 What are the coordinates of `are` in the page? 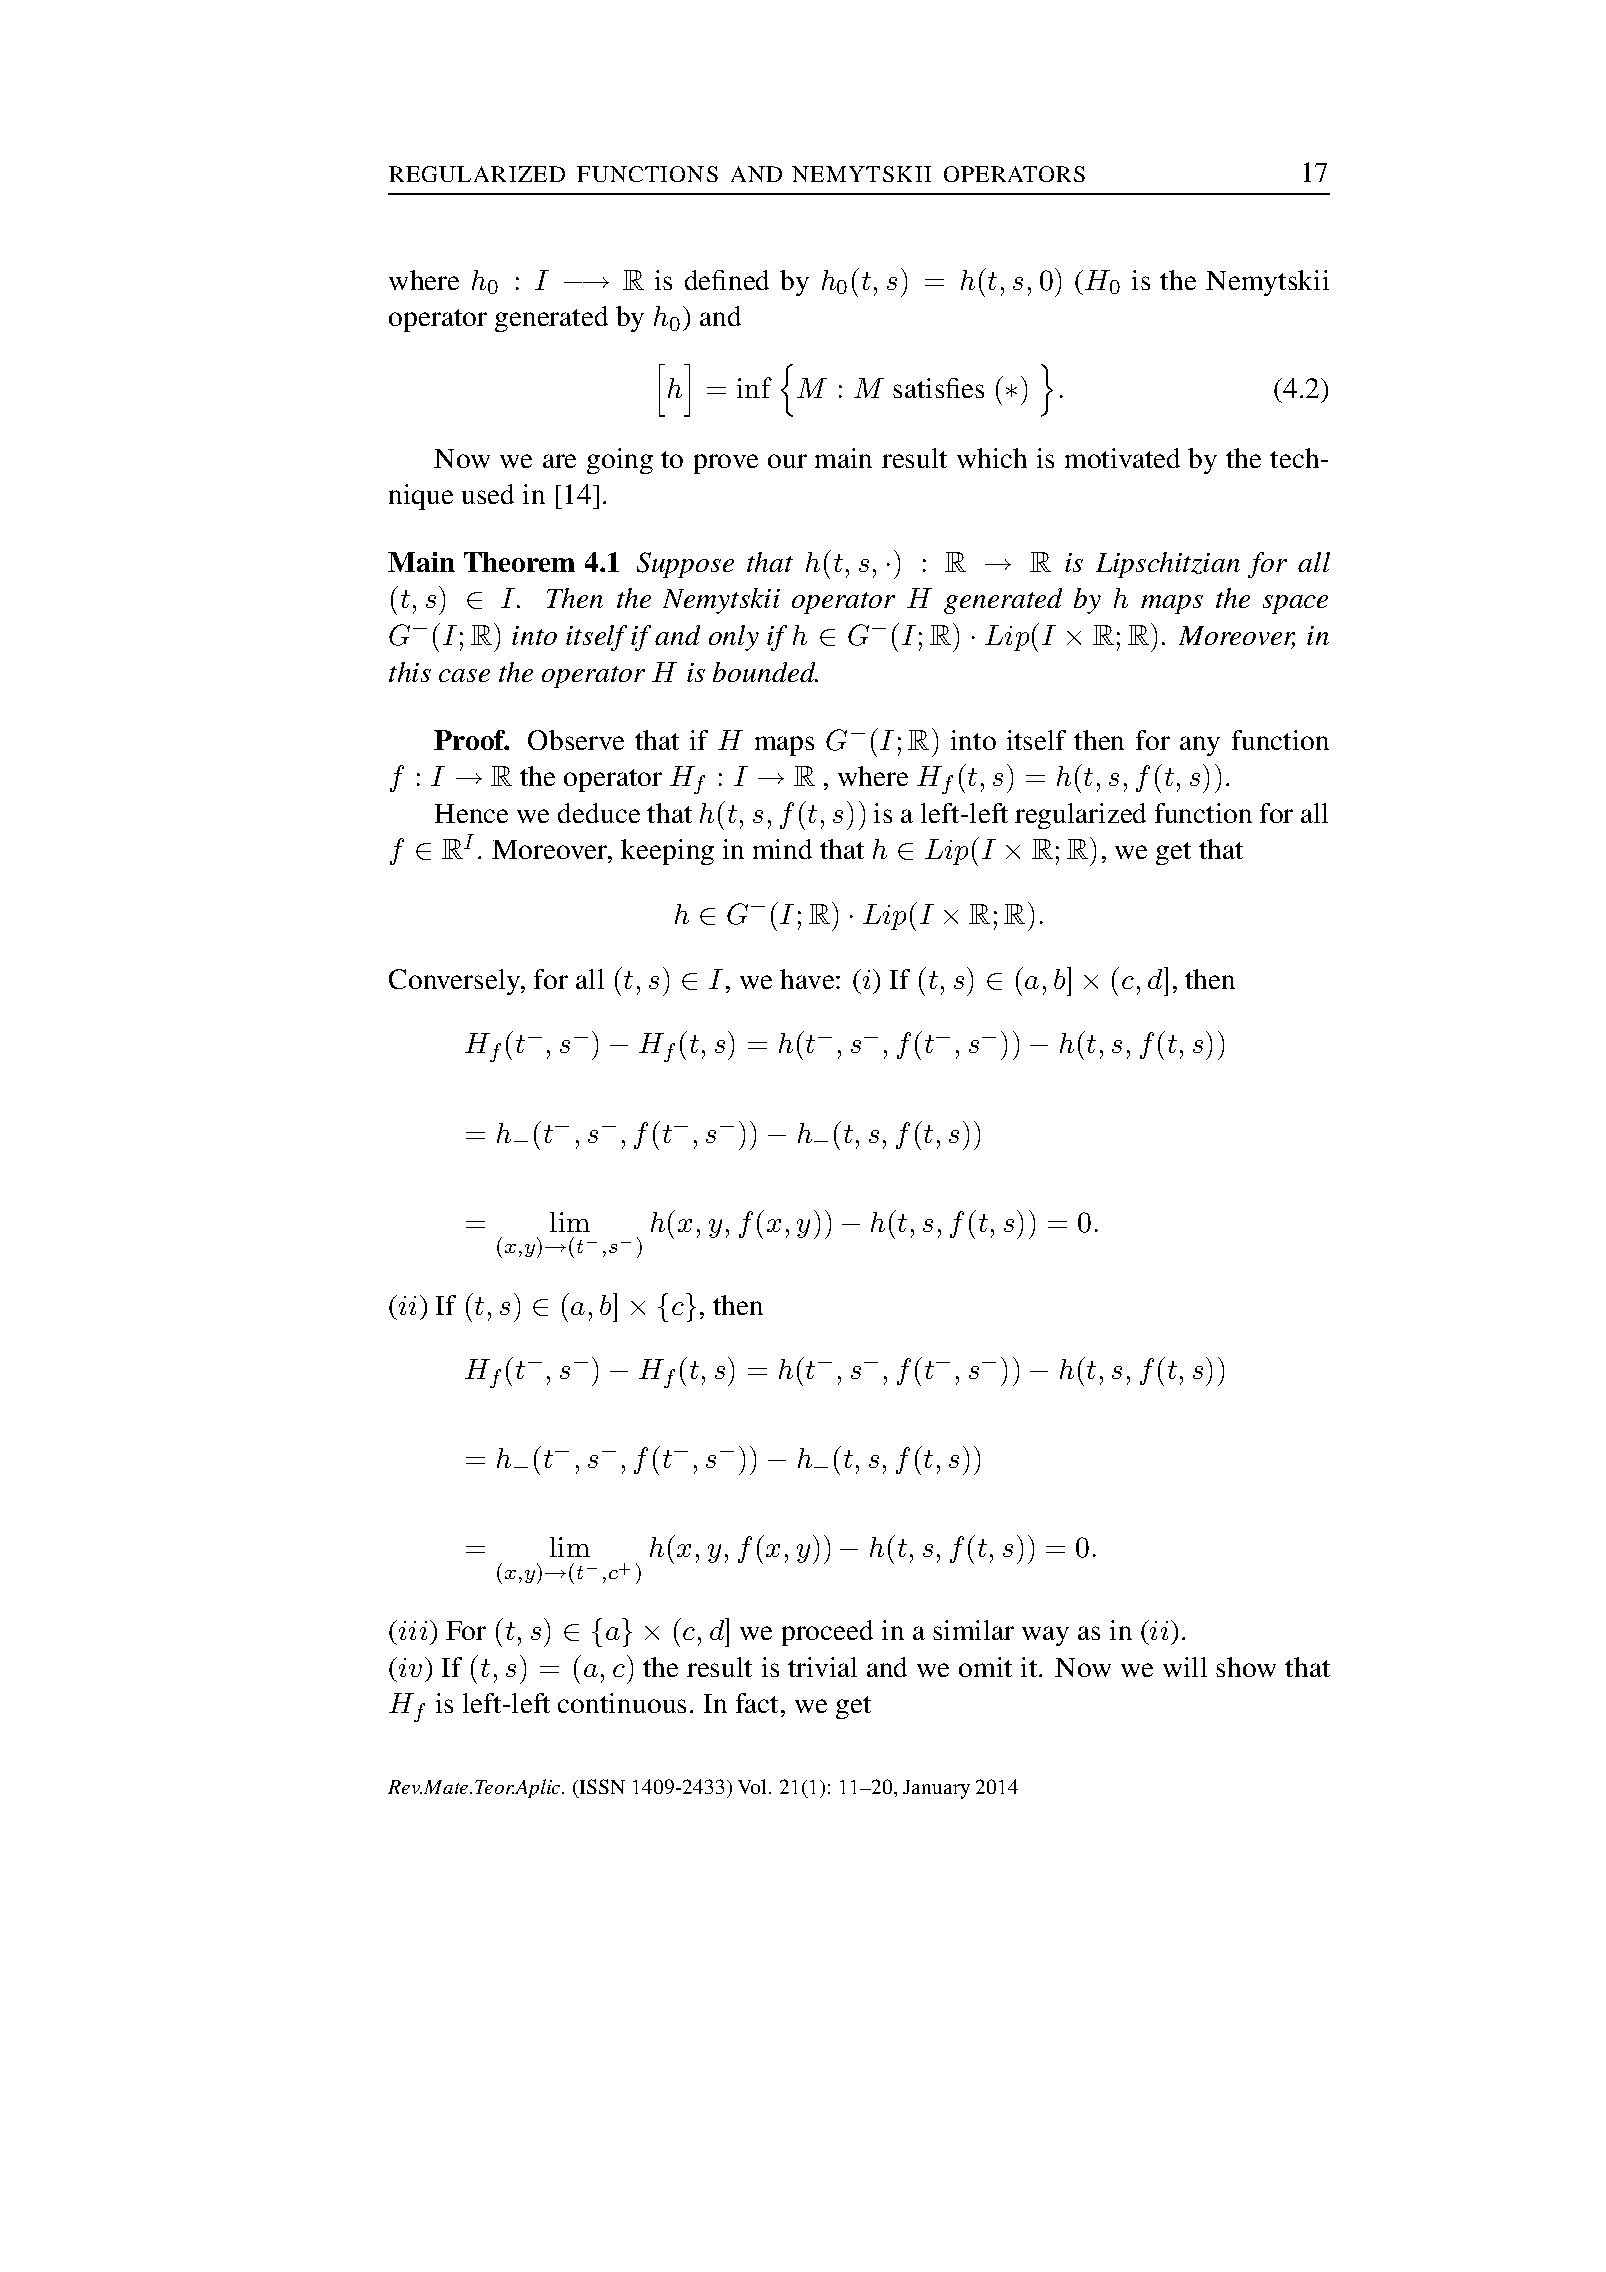 It's located at (559, 461).
